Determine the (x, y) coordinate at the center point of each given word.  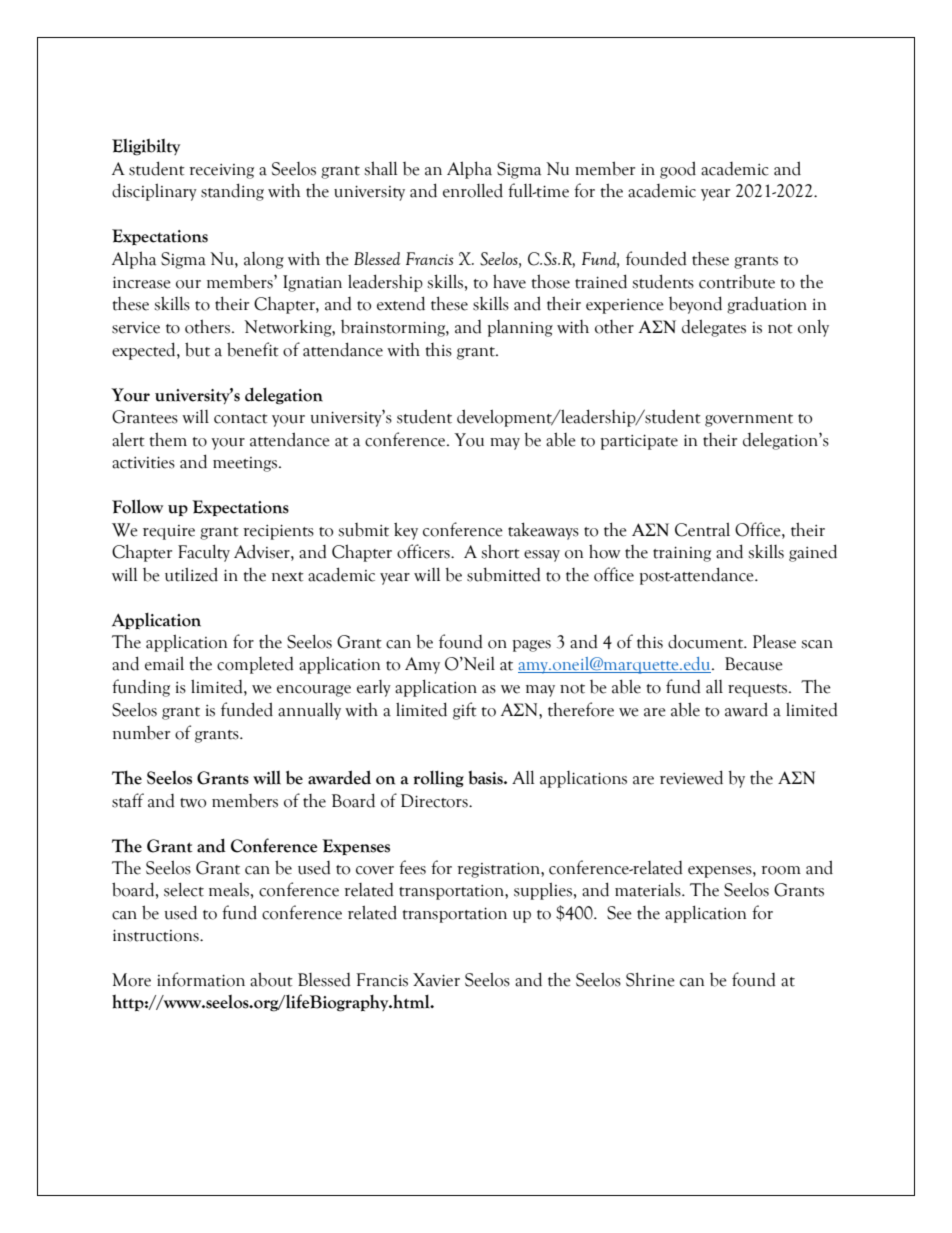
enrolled (473, 190)
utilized (191, 574)
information (201, 979)
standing (232, 192)
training (682, 554)
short (500, 551)
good (678, 170)
